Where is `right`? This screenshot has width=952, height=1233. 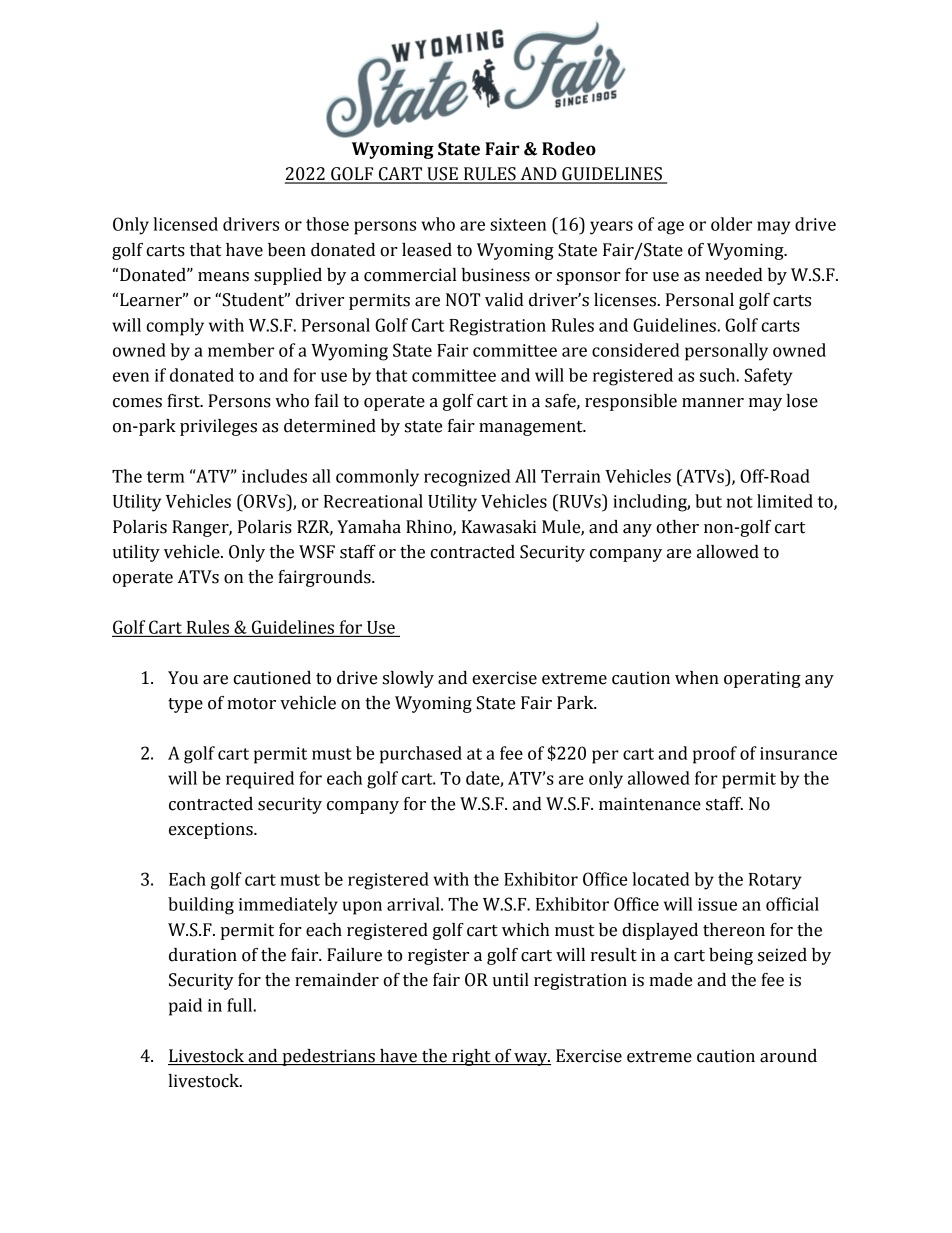
right is located at coordinates (471, 1057).
